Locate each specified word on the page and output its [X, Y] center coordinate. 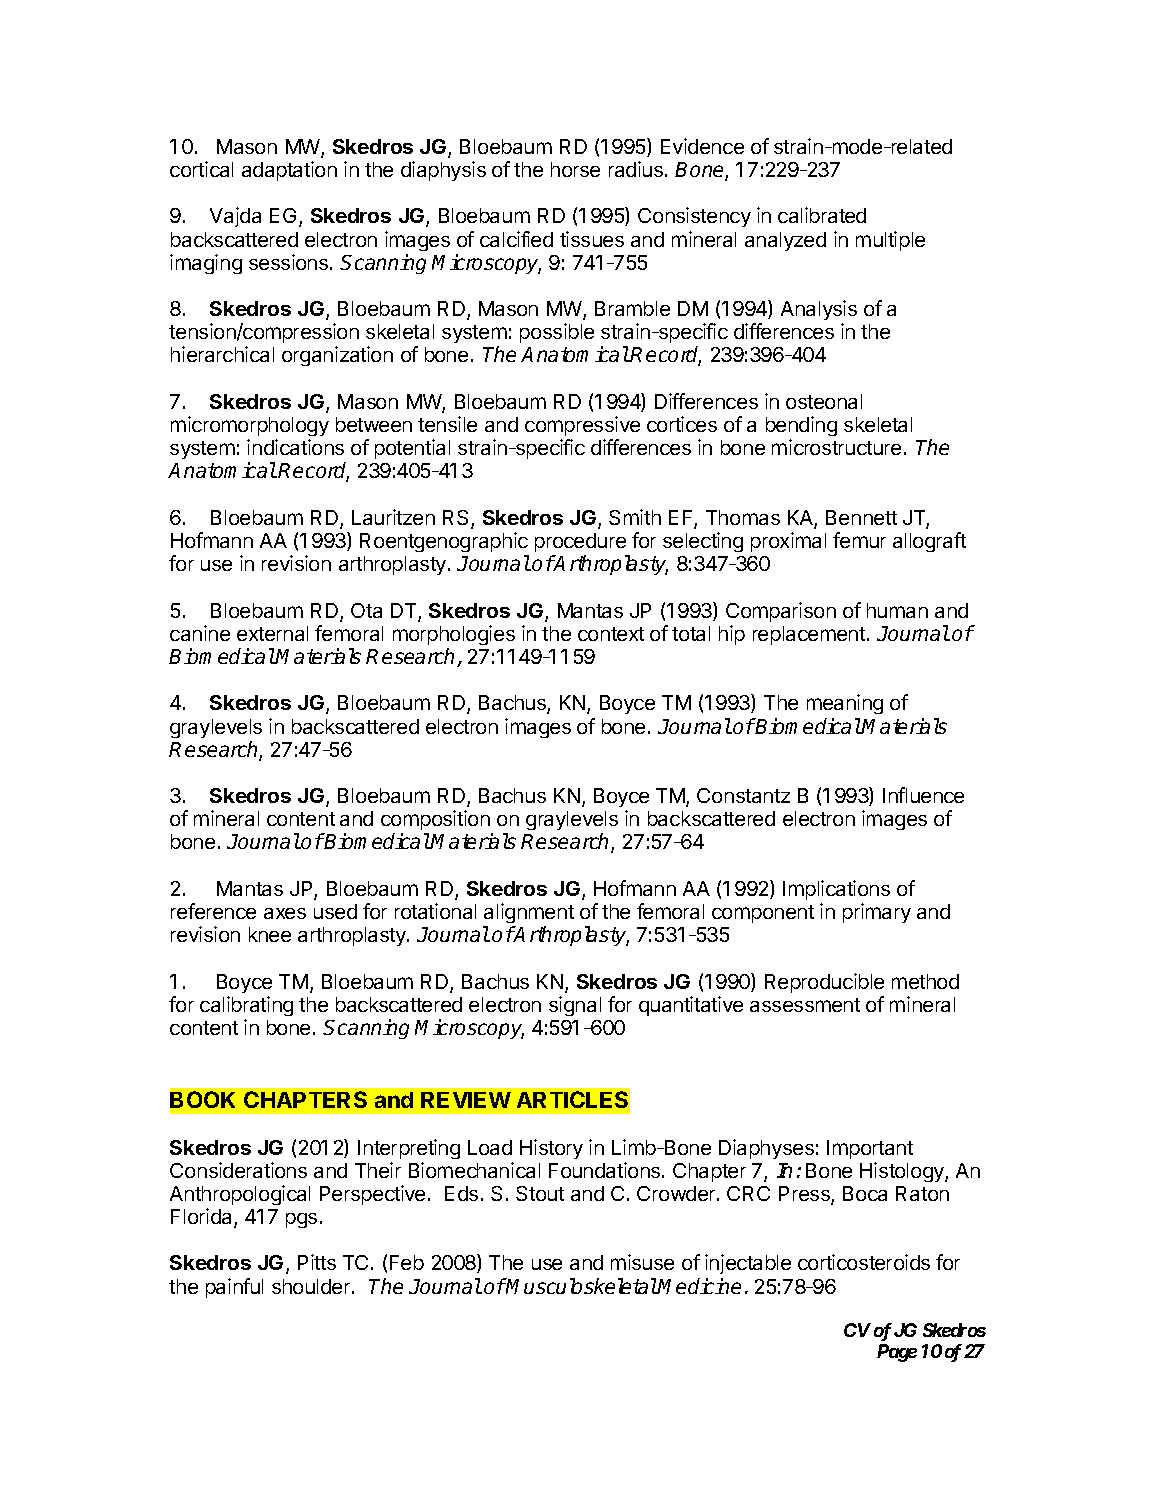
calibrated [822, 215]
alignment [529, 913]
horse [575, 169]
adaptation [289, 171]
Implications [836, 890]
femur [859, 540]
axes [285, 913]
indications [295, 447]
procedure [580, 542]
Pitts [317, 1262]
